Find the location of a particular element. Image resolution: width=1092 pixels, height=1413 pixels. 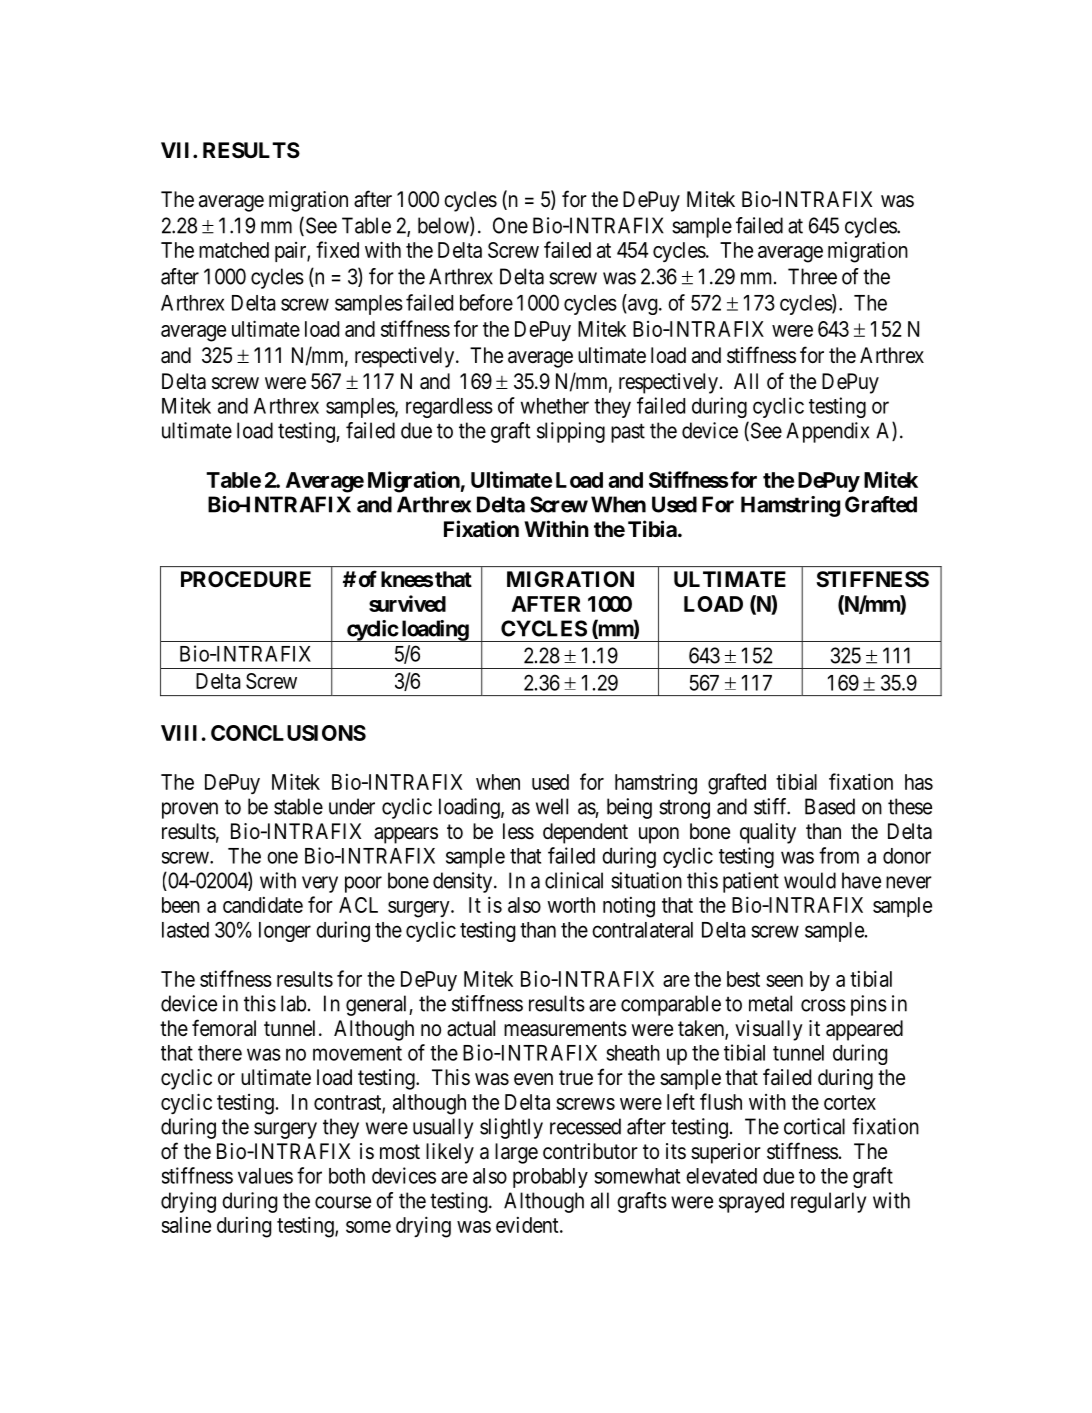

VIII is located at coordinates (179, 733).
